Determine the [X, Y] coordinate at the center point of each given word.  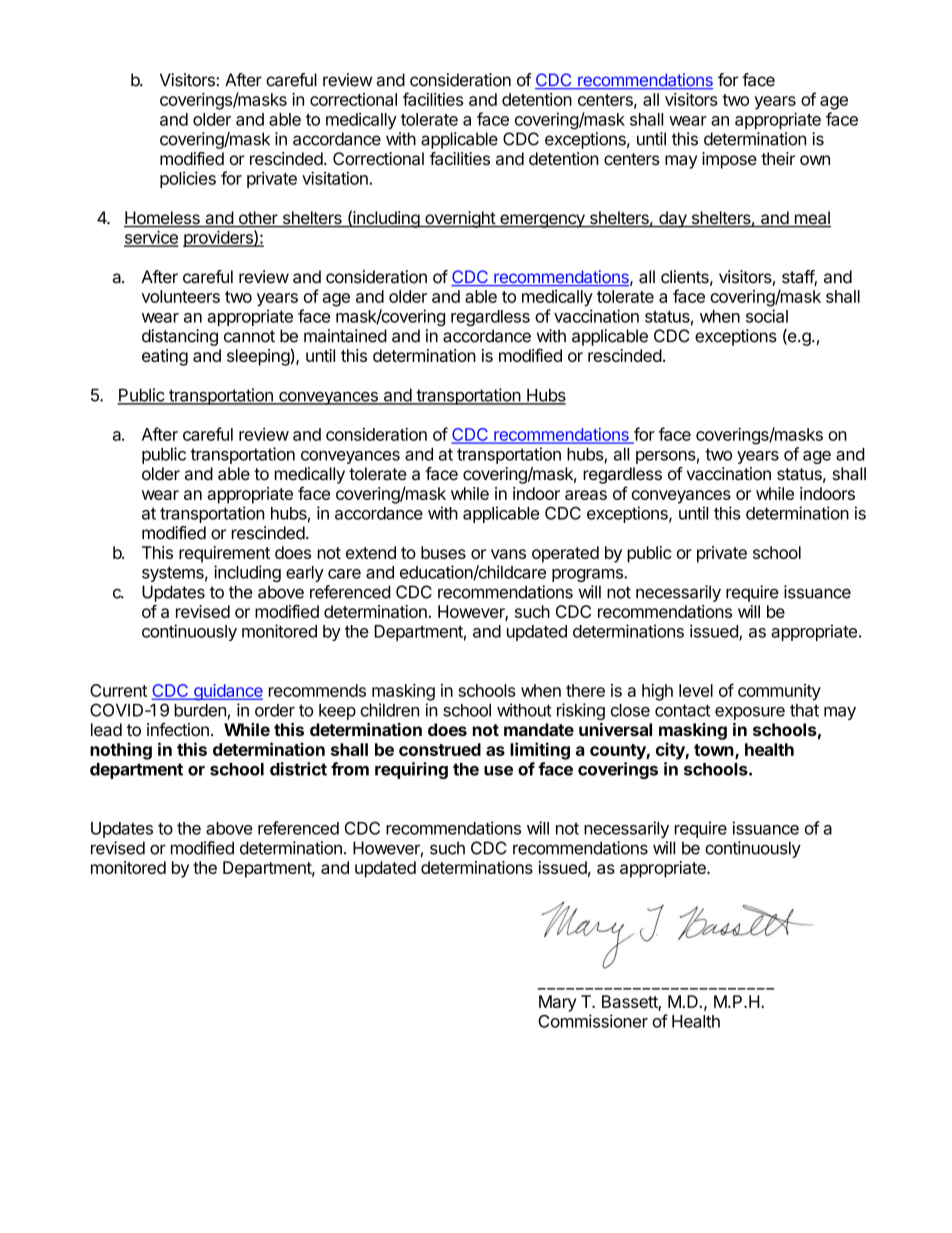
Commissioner [593, 1021]
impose [729, 160]
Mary [558, 1003]
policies [188, 179]
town [714, 750]
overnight [460, 219]
